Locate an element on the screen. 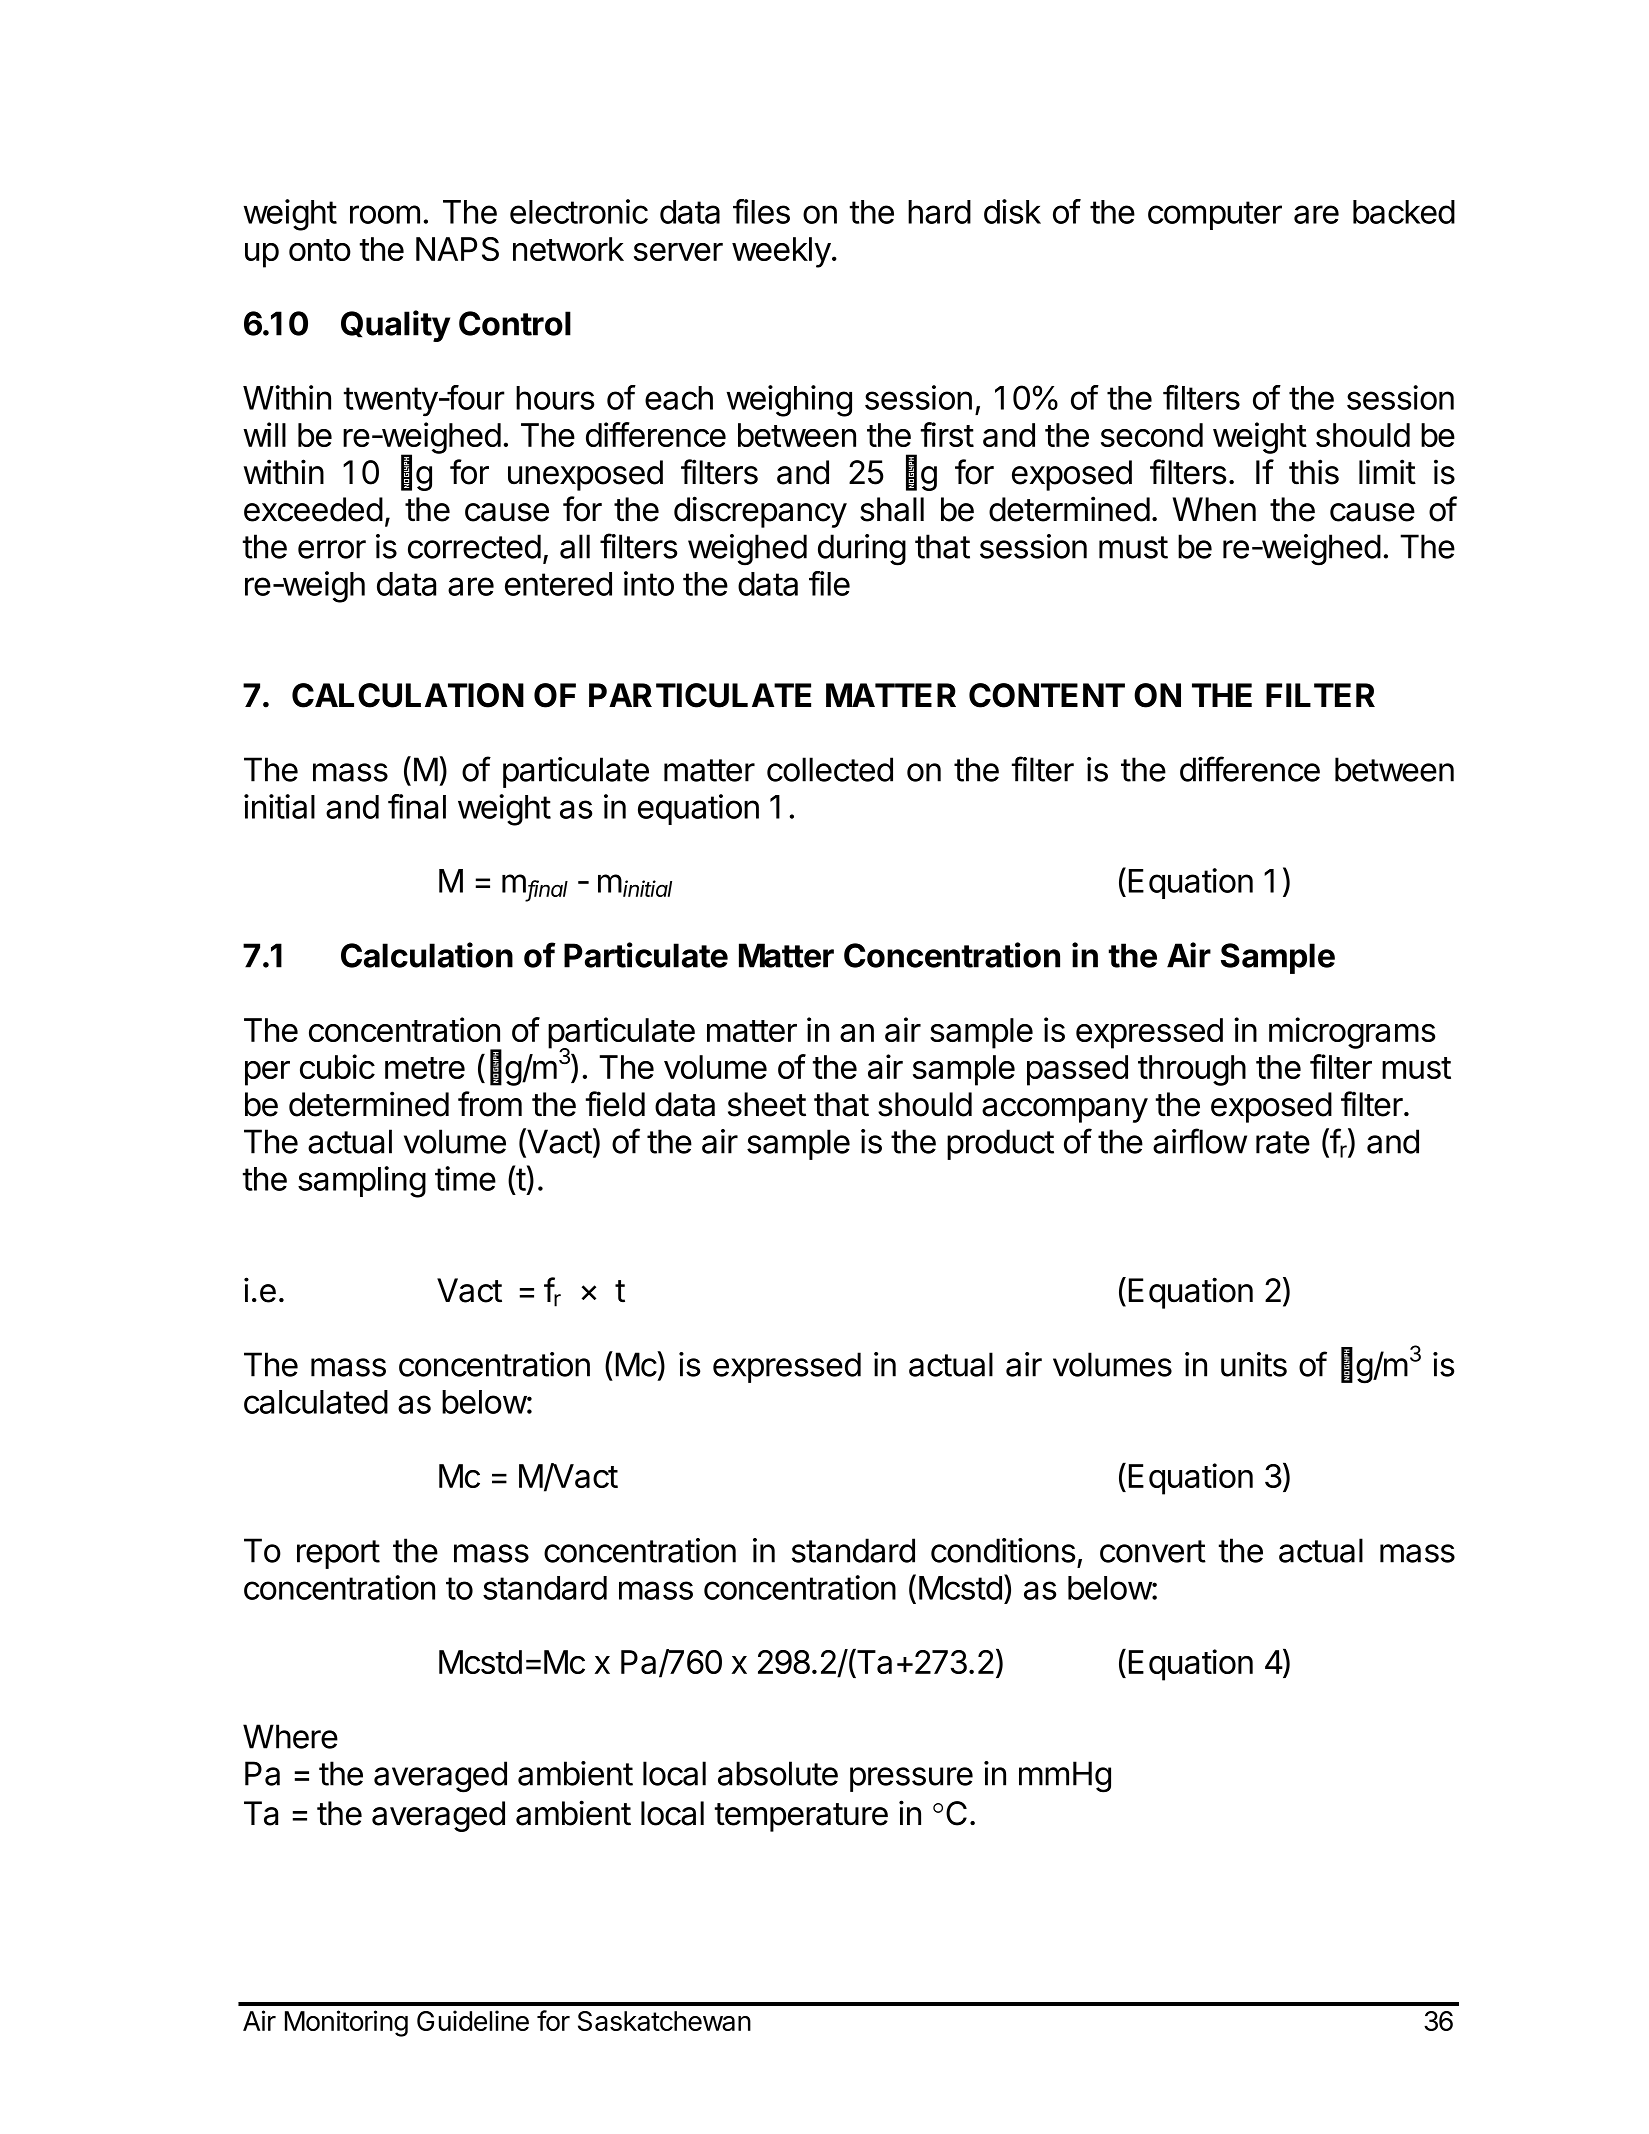  units is located at coordinates (1254, 1364).
